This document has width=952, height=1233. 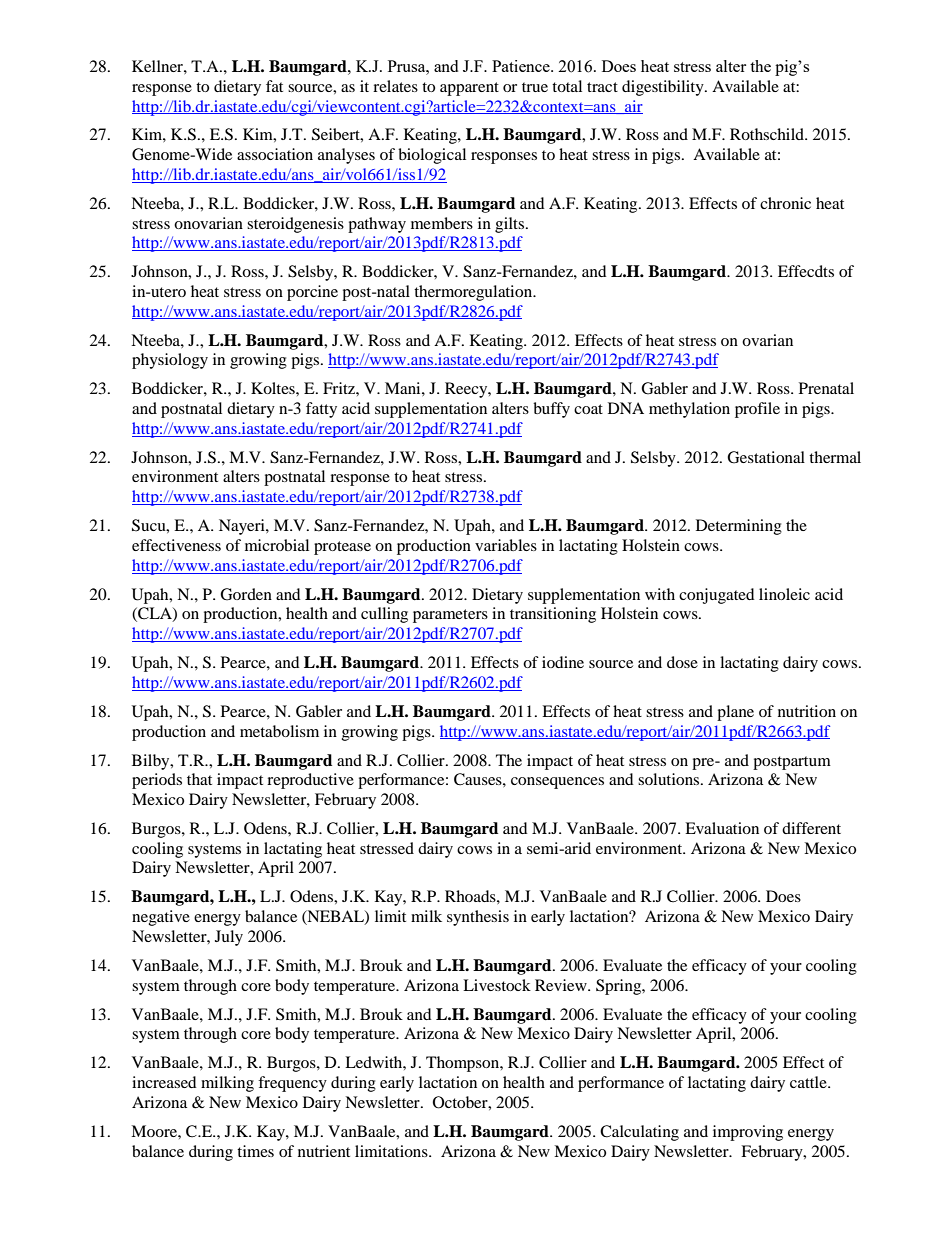 I want to click on synthesis, so click(x=478, y=918).
